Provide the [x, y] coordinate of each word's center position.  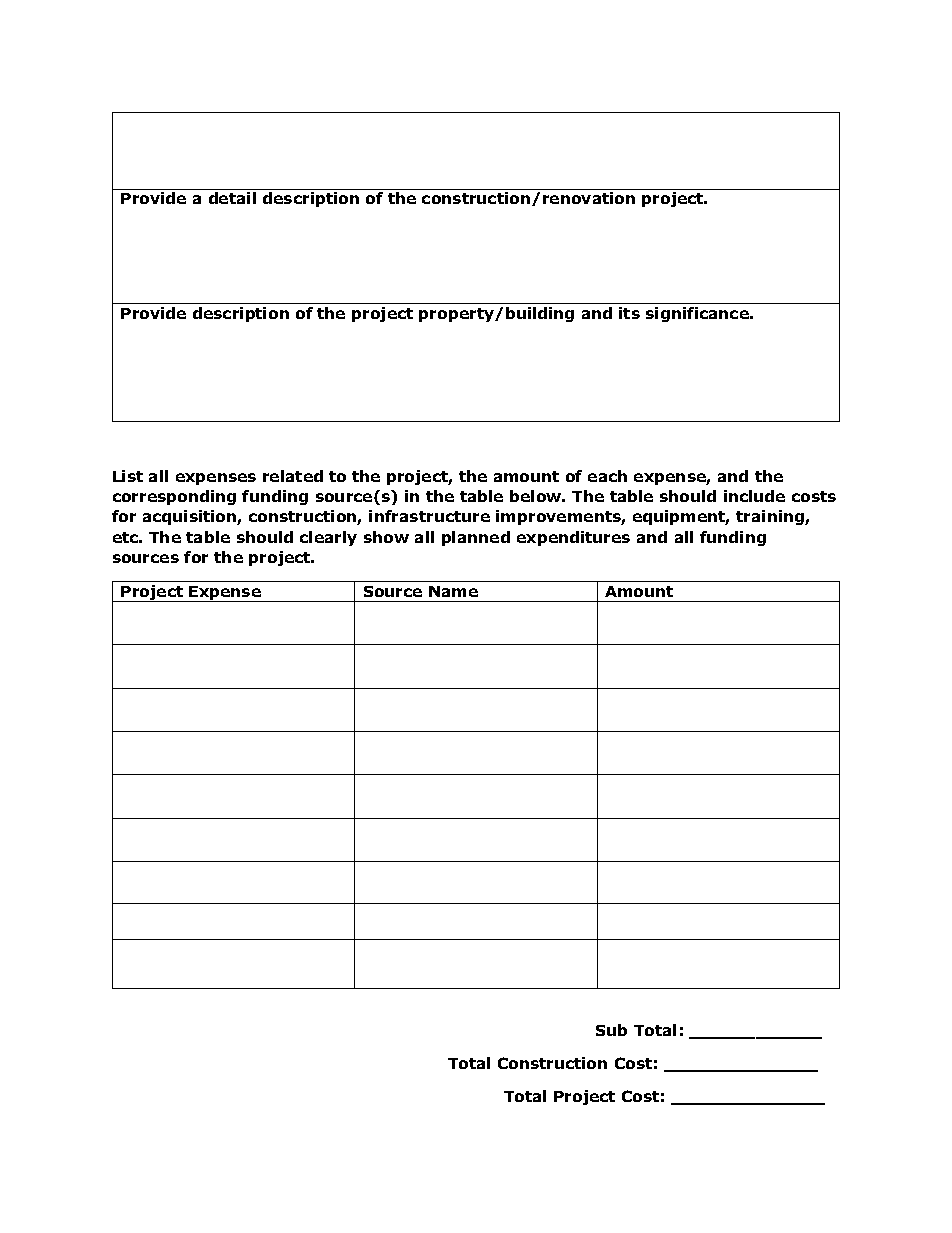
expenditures [573, 538]
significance [698, 314]
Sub [611, 1030]
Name [453, 591]
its [629, 313]
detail [232, 198]
